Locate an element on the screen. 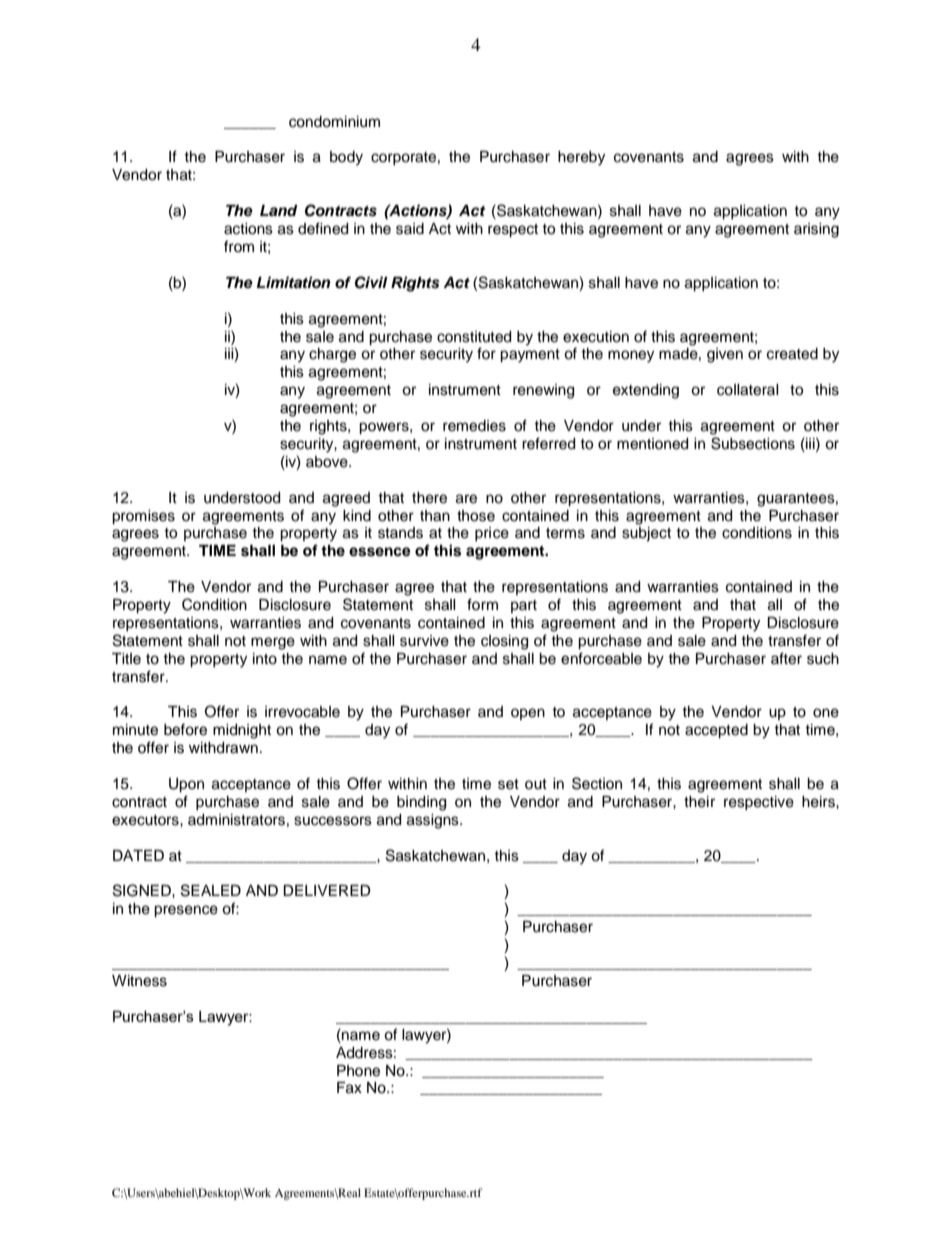 The image size is (952, 1233). form is located at coordinates (482, 604).
